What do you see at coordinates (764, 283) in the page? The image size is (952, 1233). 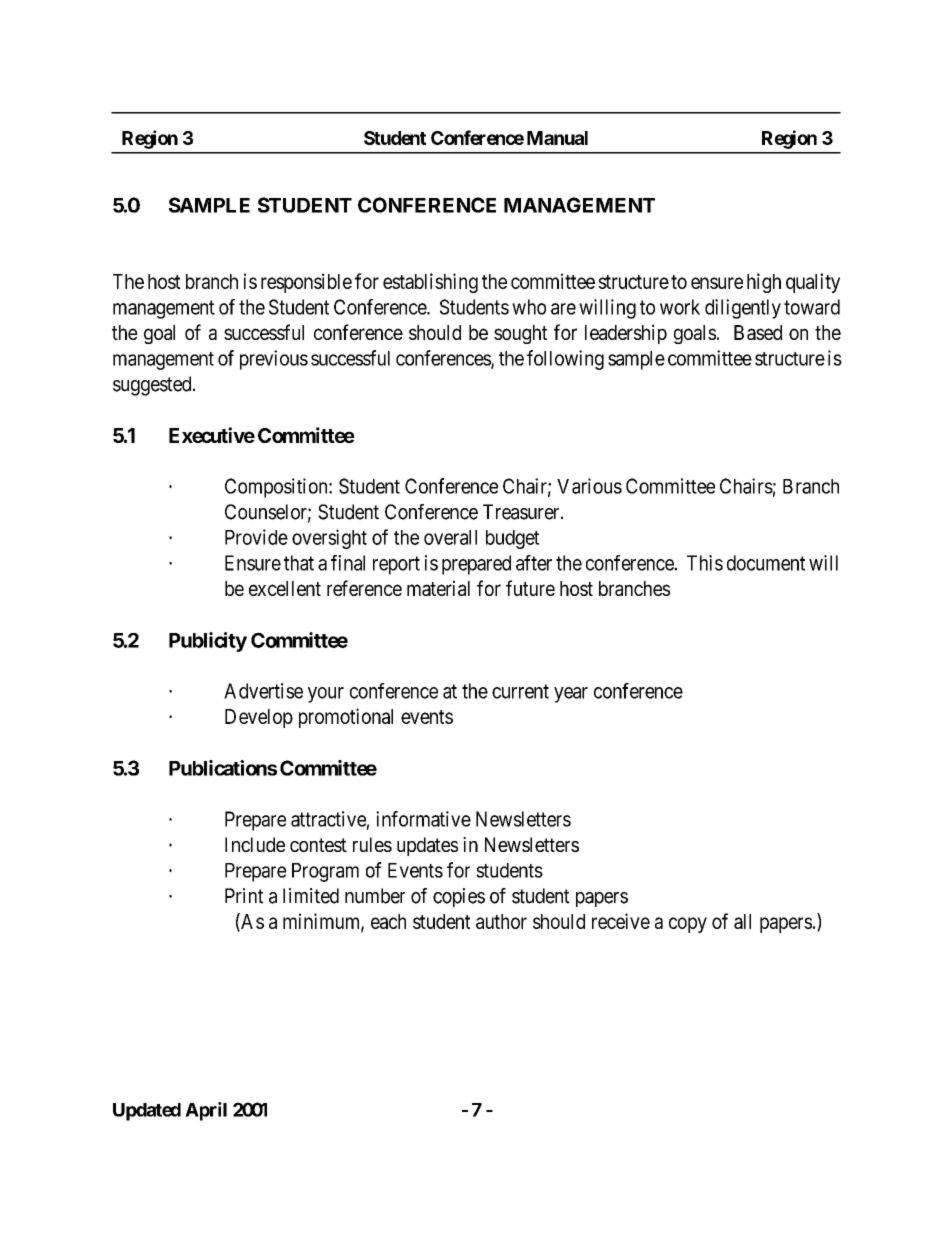 I see `high` at bounding box center [764, 283].
